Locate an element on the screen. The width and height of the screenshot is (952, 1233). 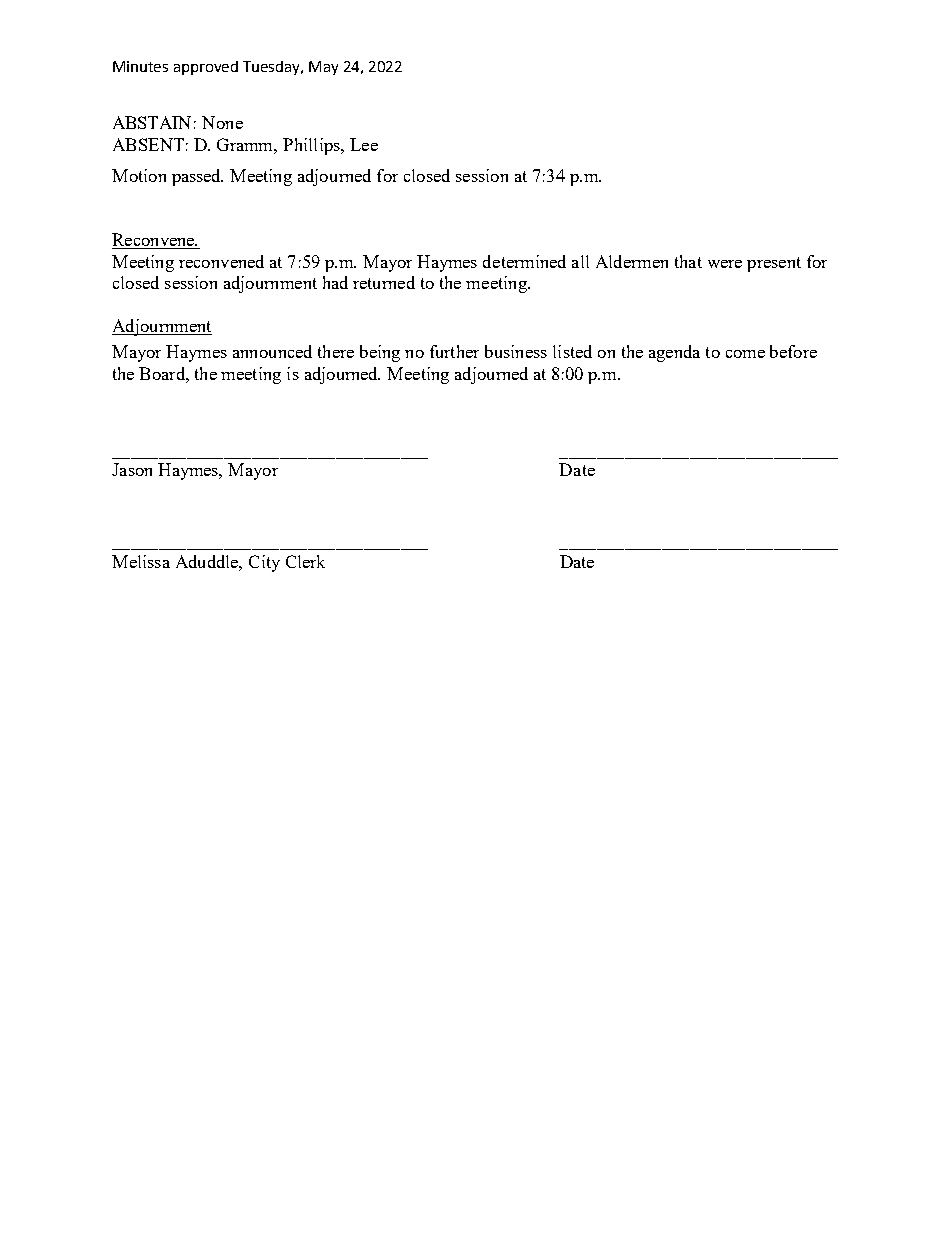
Clerk is located at coordinates (305, 561).
